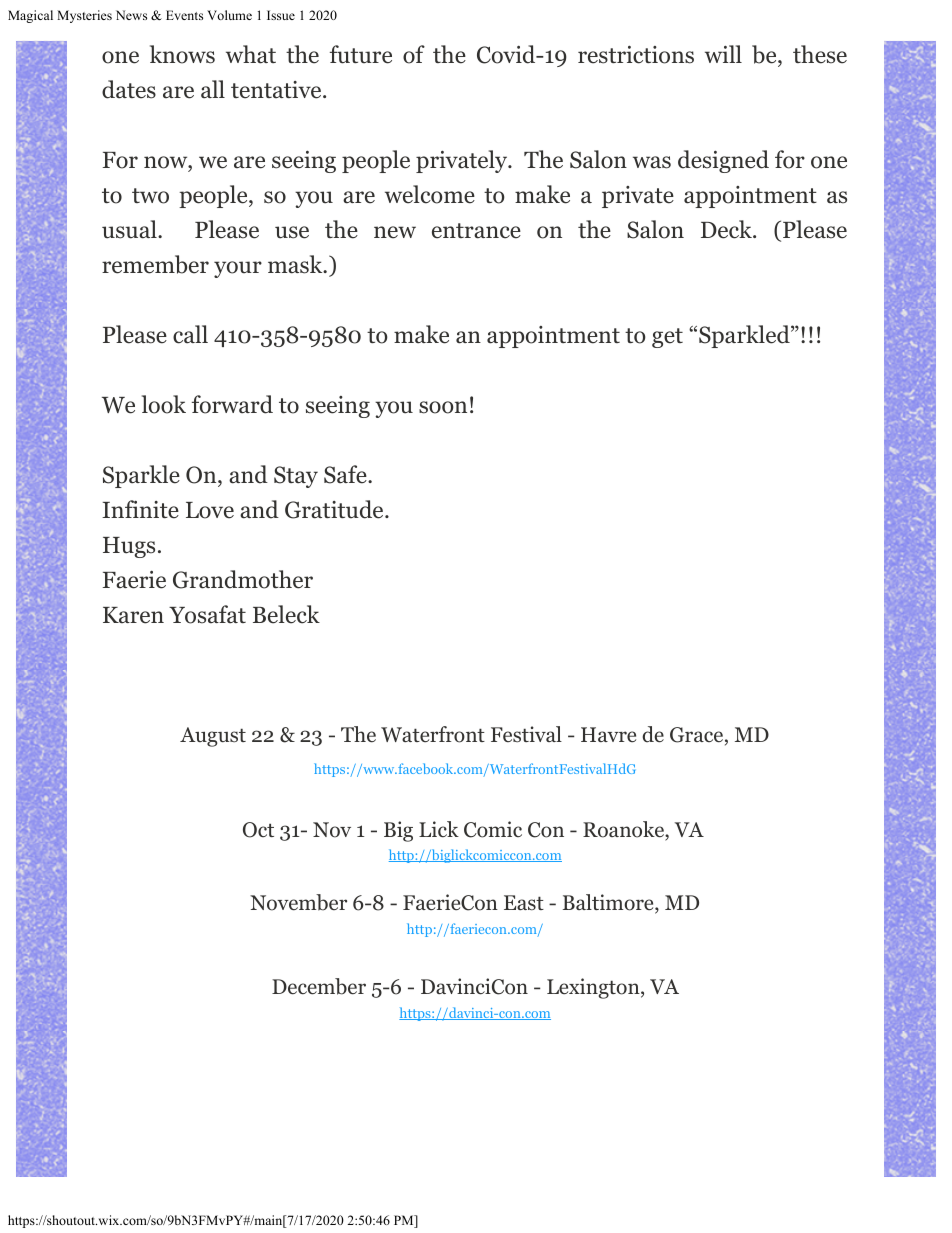 This image has width=952, height=1233. Describe the element at coordinates (667, 338) in the image. I see `get` at that location.
